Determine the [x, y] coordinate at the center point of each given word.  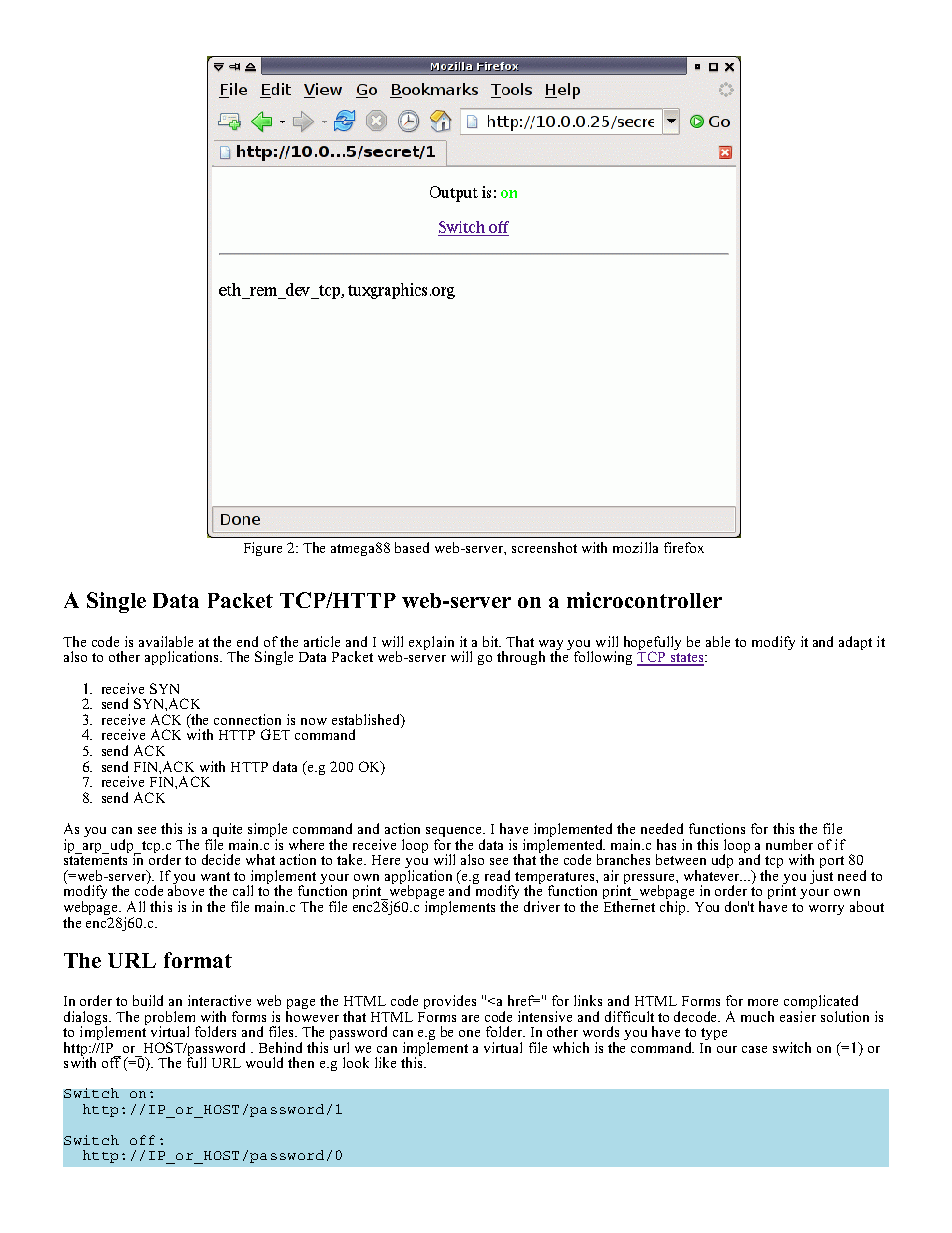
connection [247, 719]
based [412, 547]
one [469, 1033]
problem [170, 1019]
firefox [684, 547]
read [497, 875]
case [754, 1049]
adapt [855, 643]
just [821, 877]
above [186, 889]
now [314, 721]
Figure [263, 549]
